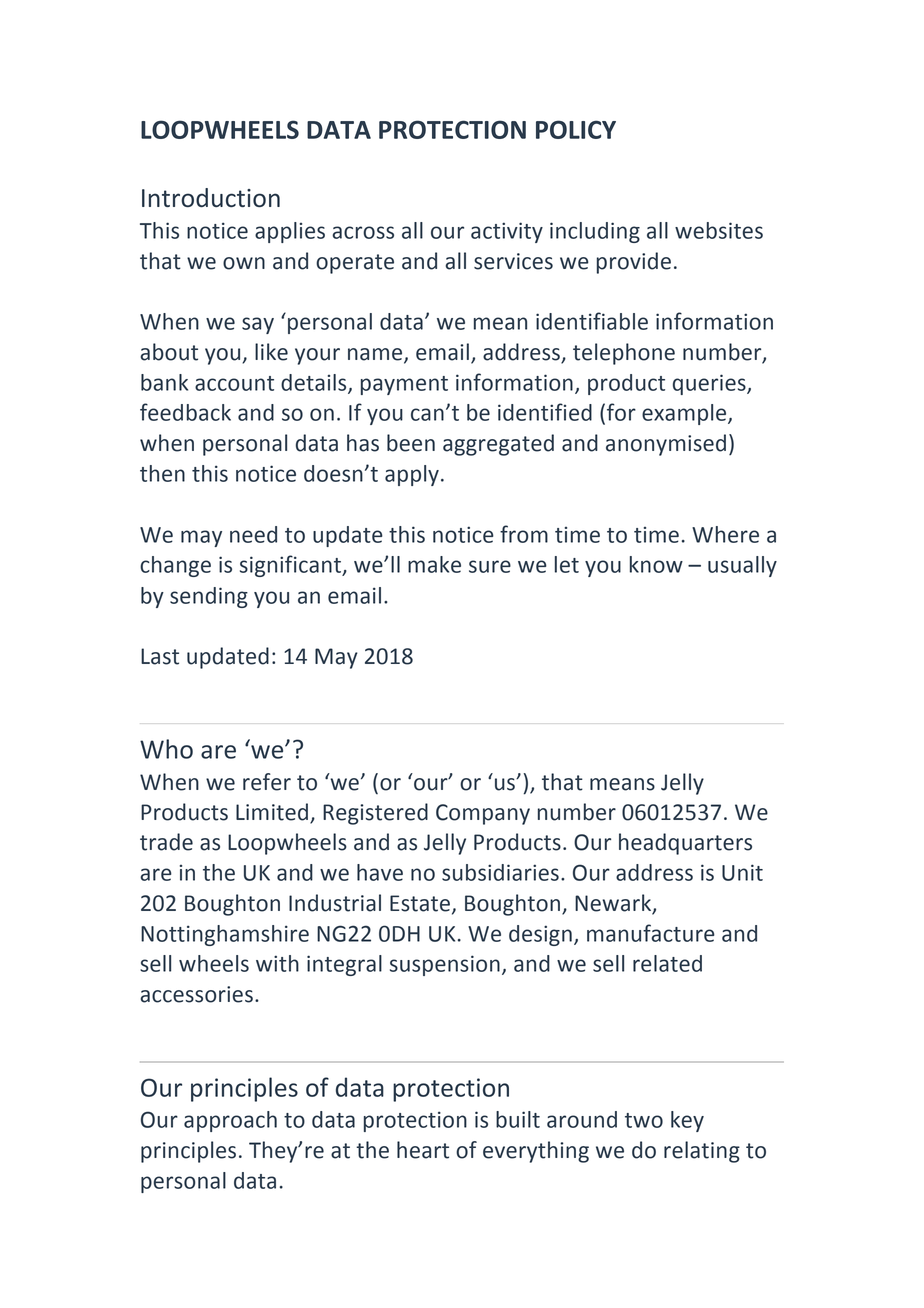  What do you see at coordinates (687, 1121) in the document?
I see `key` at bounding box center [687, 1121].
